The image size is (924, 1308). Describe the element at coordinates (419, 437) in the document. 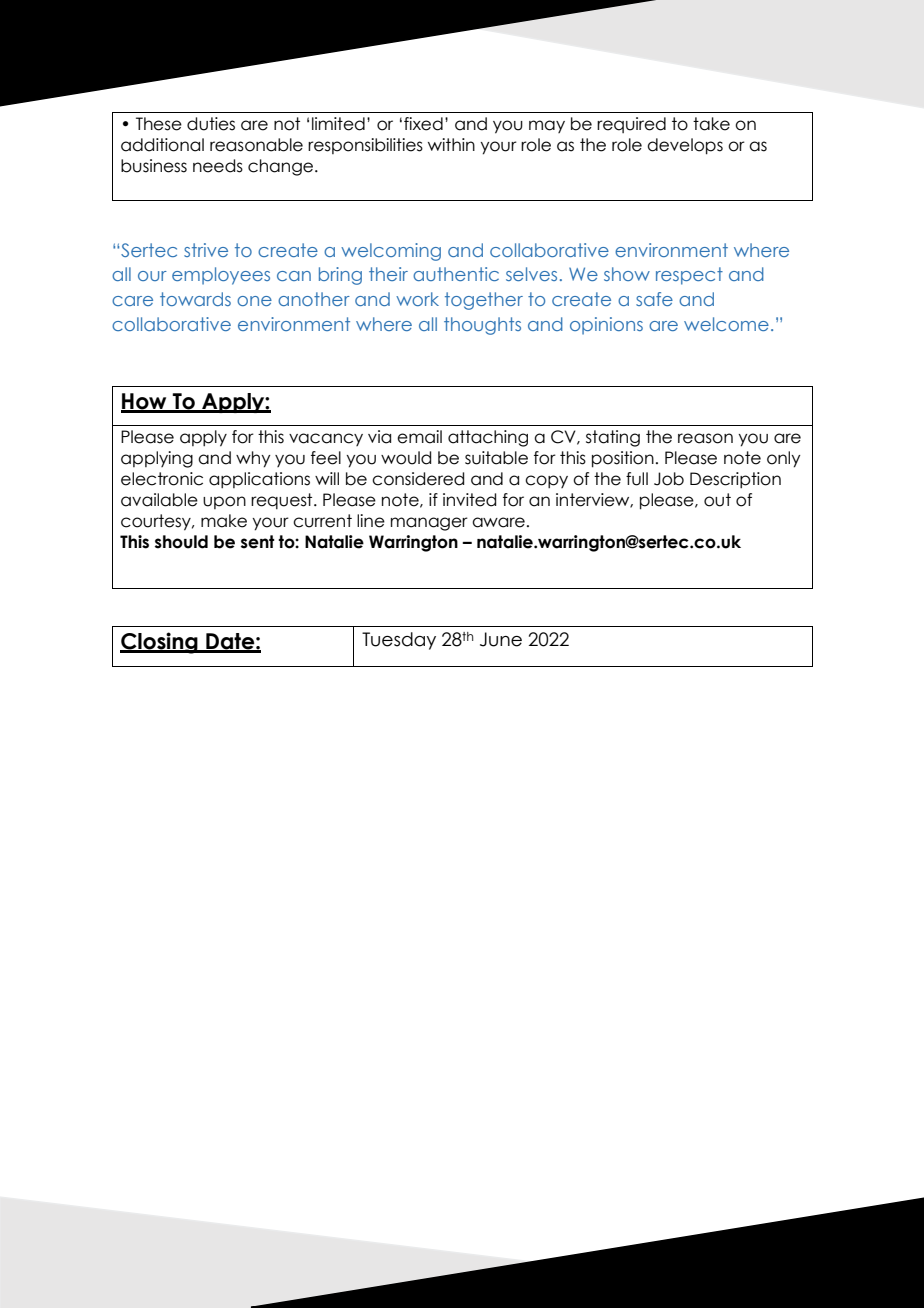

I see `email` at that location.
